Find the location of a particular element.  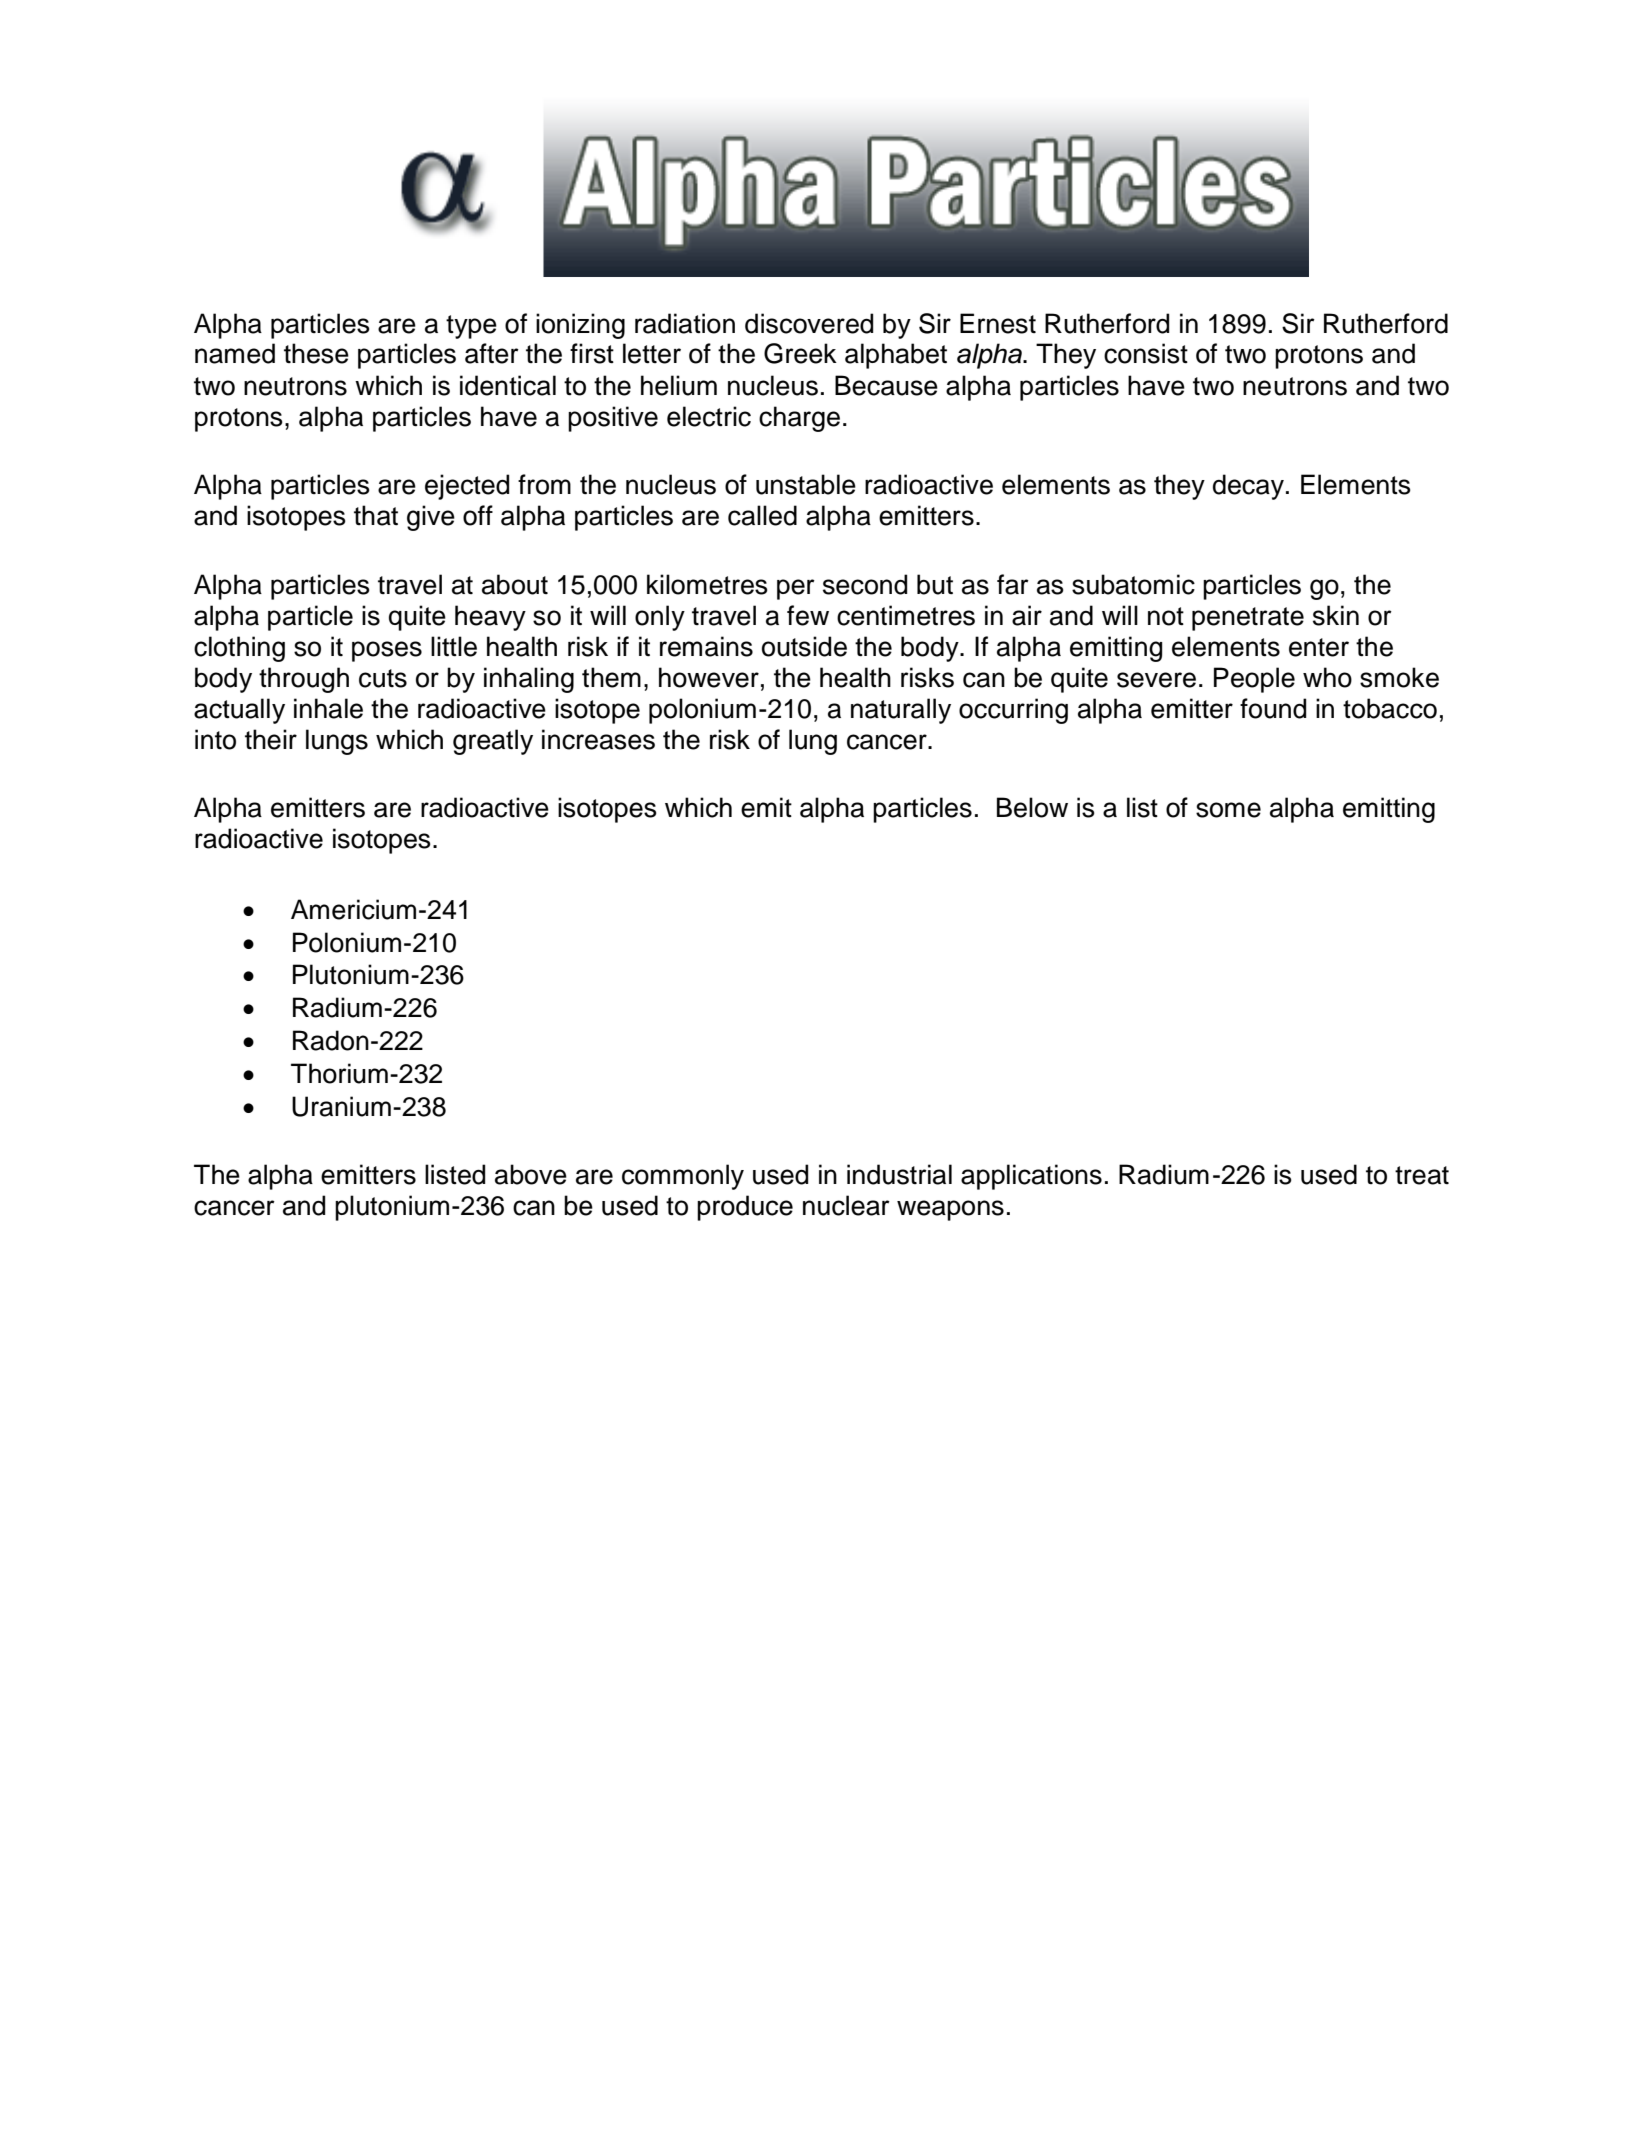

Greek is located at coordinates (800, 353).
